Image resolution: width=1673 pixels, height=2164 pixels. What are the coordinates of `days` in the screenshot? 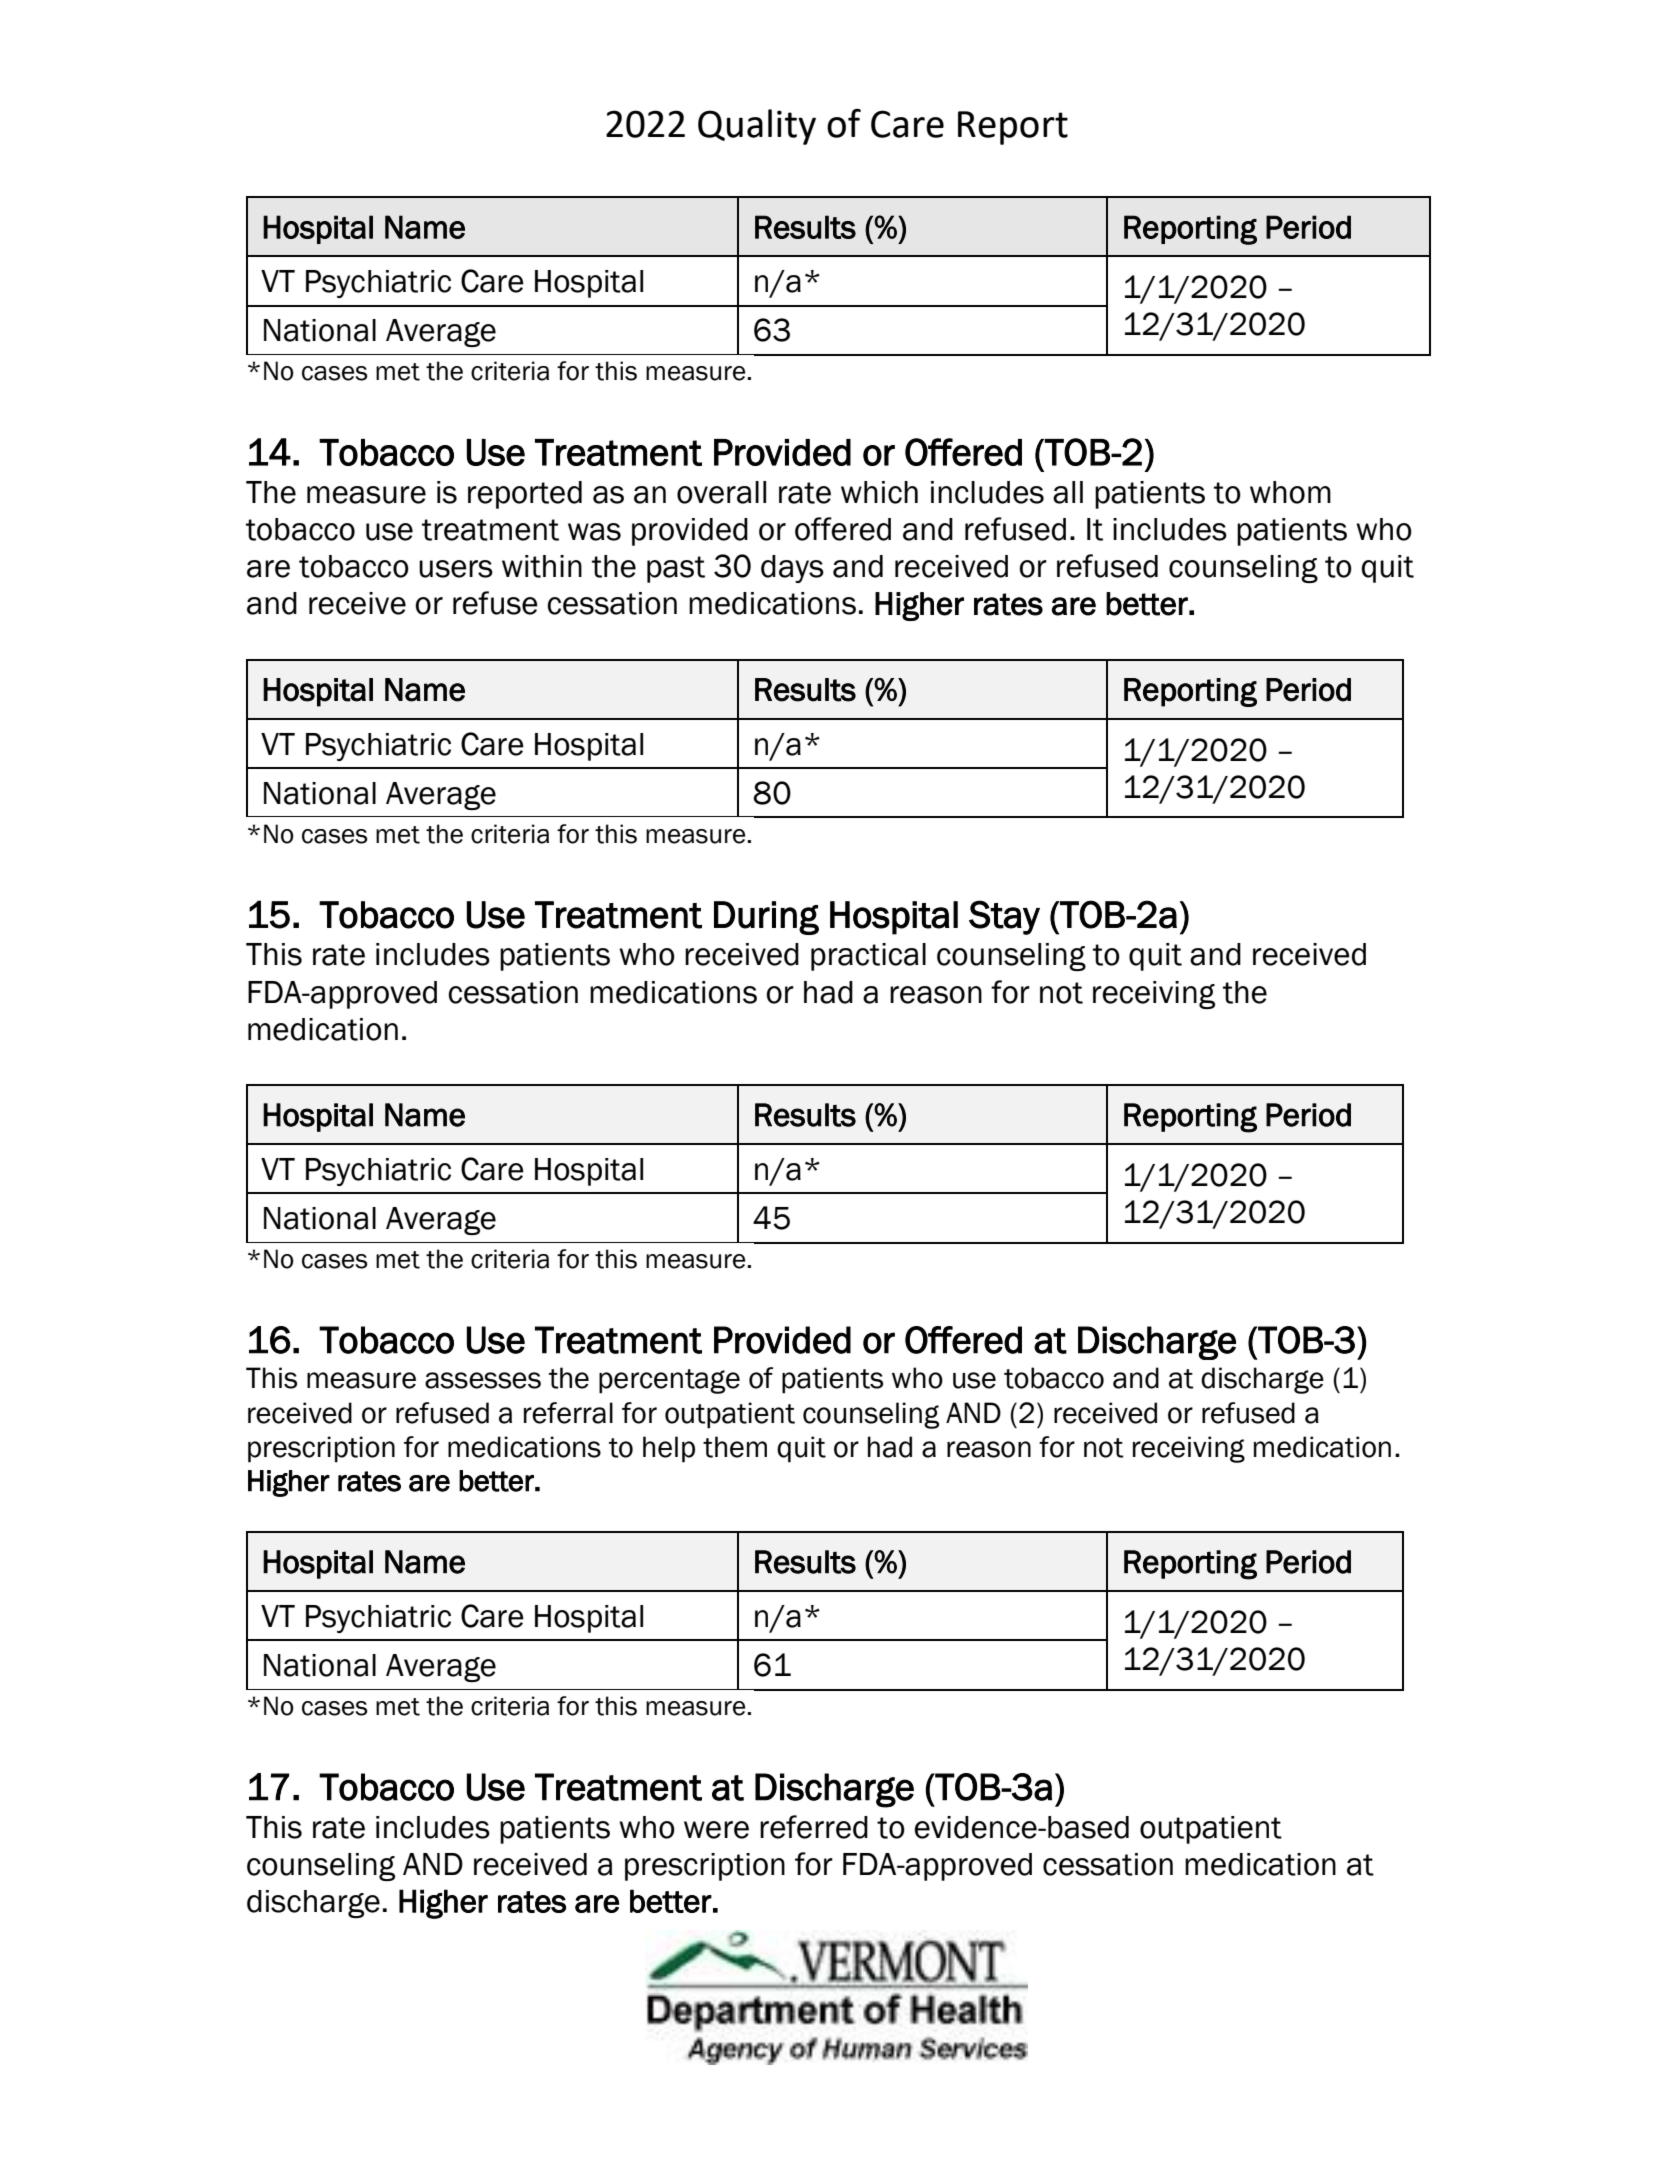 It's located at (792, 569).
